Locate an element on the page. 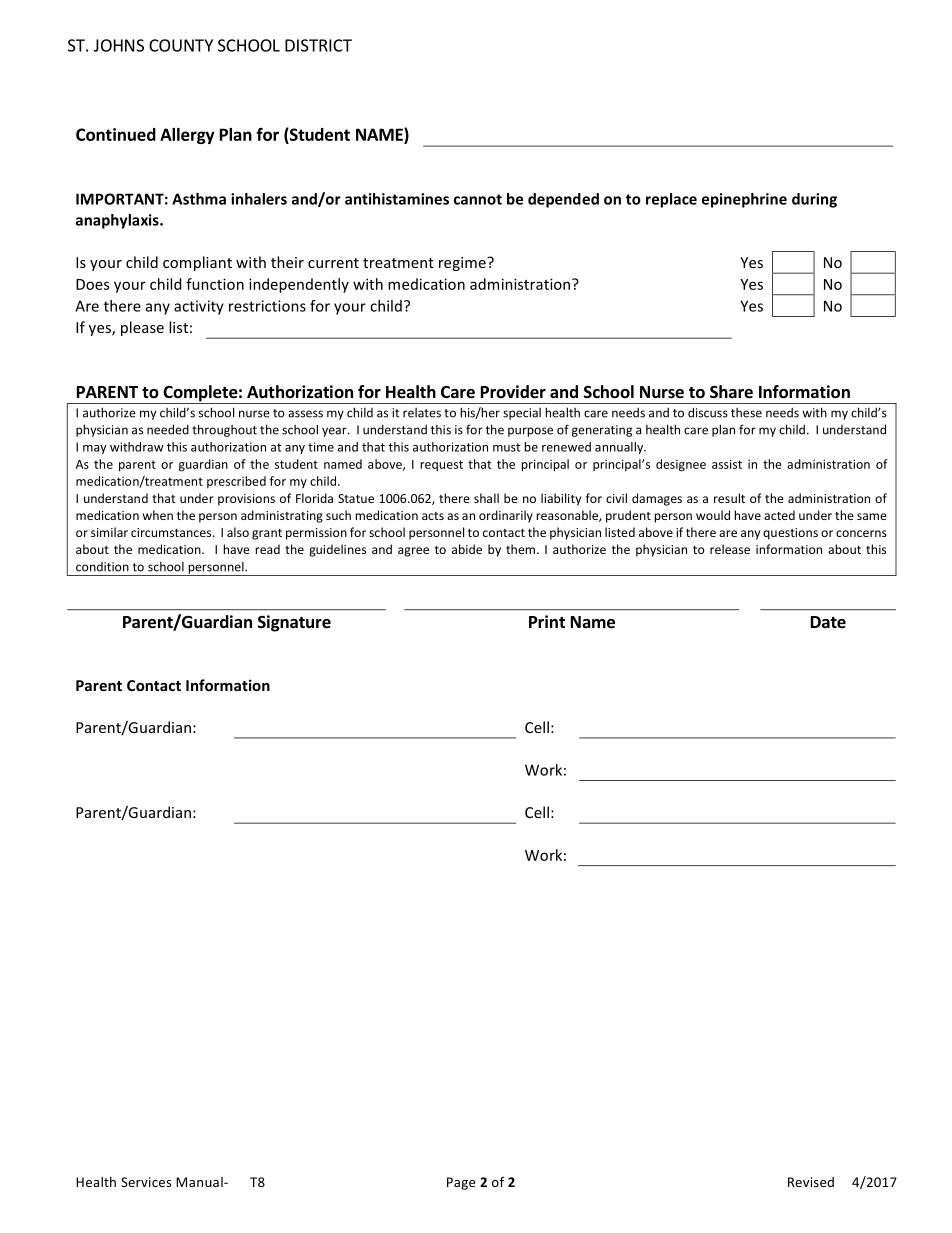 Image resolution: width=952 pixels, height=1233 pixels. COUNTY is located at coordinates (181, 45).
